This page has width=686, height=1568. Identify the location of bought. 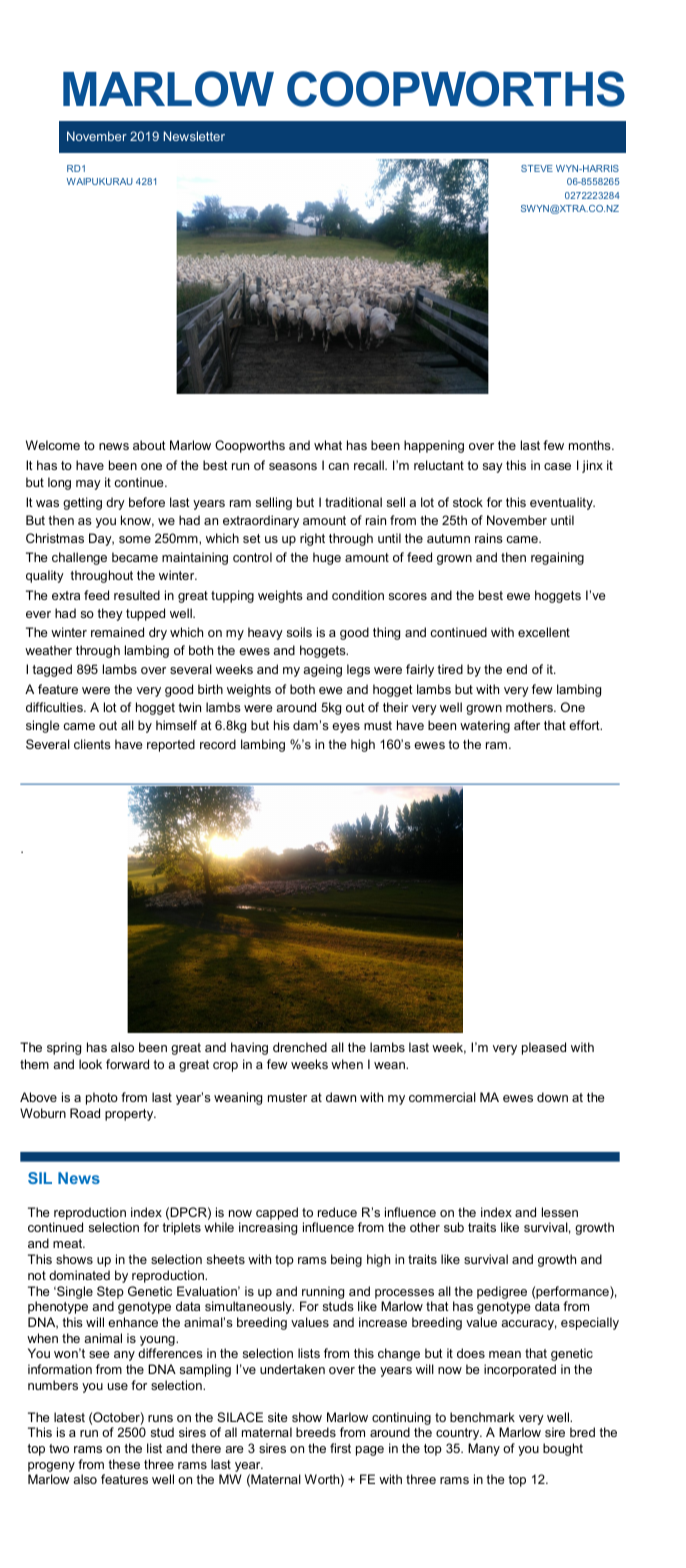
(563, 1449).
